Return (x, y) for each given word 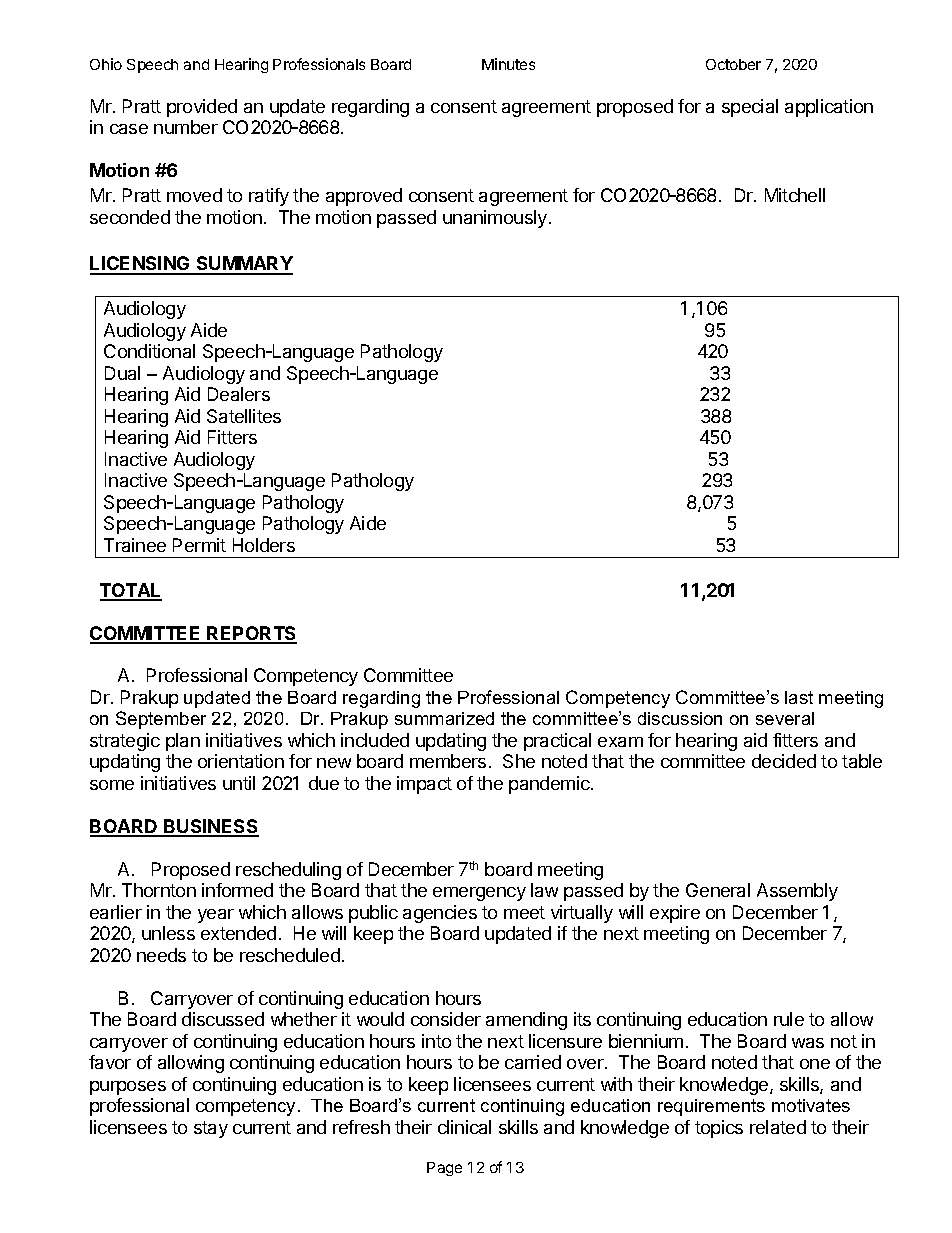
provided (202, 108)
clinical (464, 1127)
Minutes (508, 64)
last (799, 697)
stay (211, 1129)
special (750, 108)
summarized (444, 718)
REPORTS (251, 634)
